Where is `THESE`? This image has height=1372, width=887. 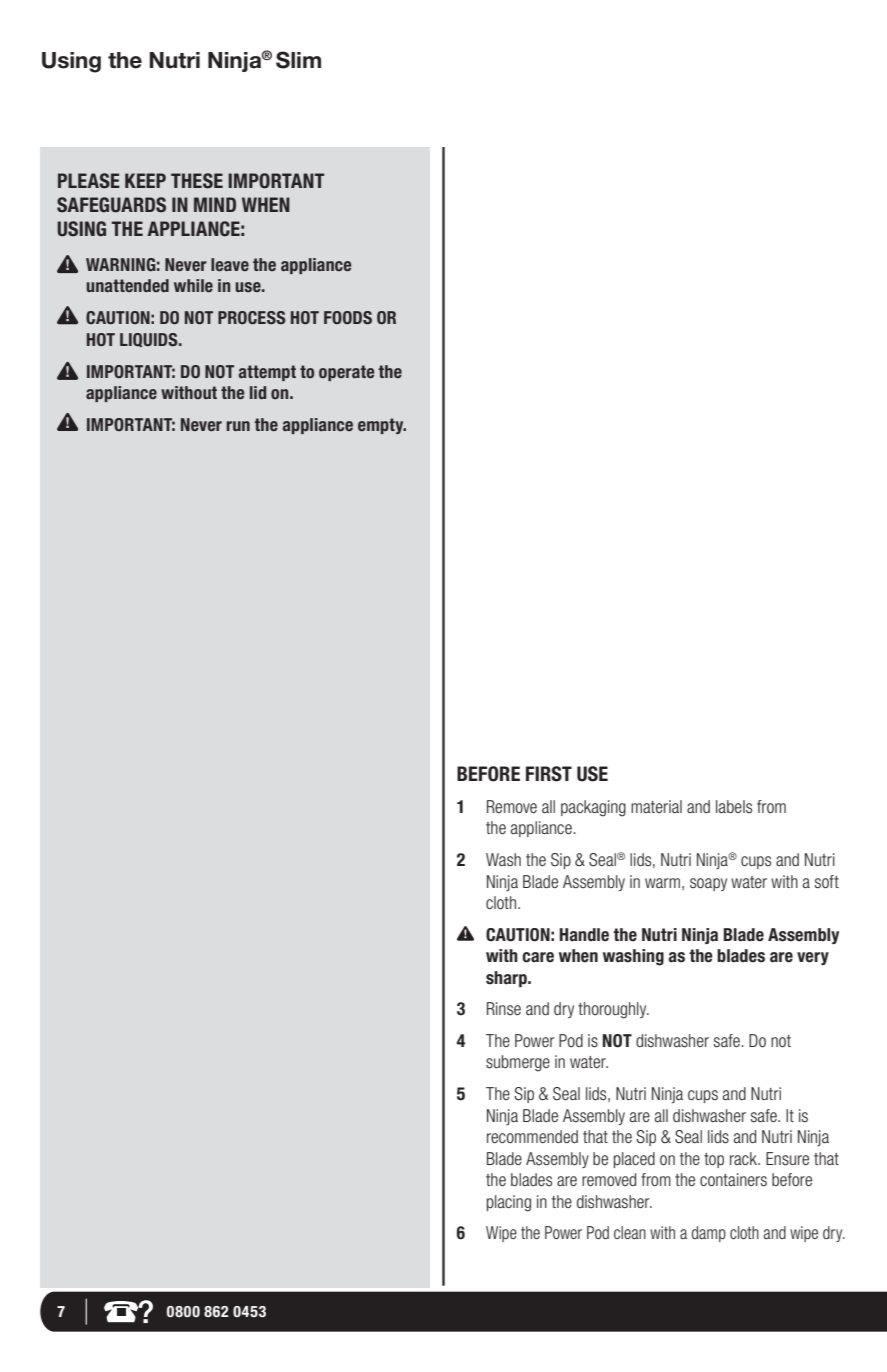 THESE is located at coordinates (197, 181).
